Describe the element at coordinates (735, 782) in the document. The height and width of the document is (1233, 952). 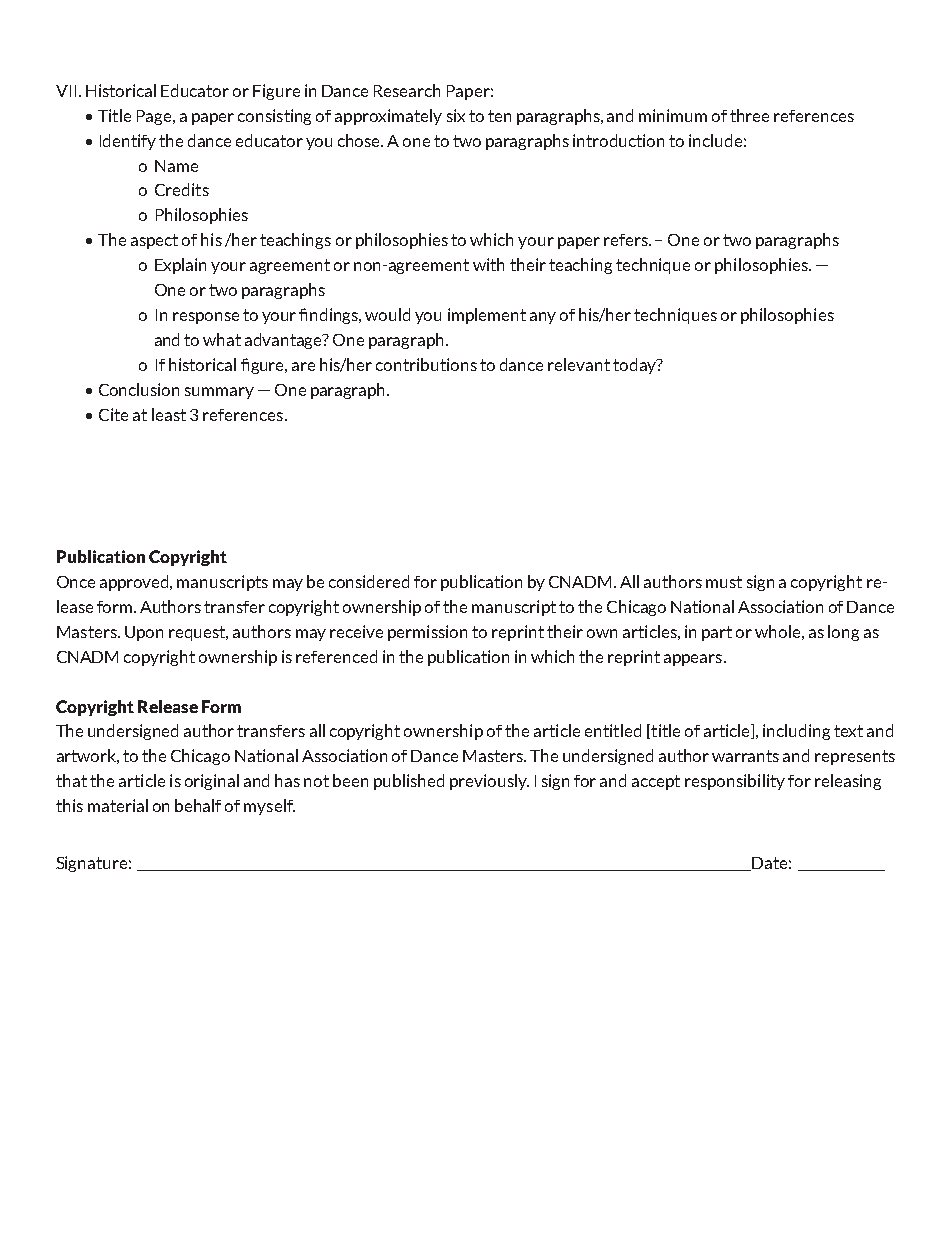
I see `responsibility` at that location.
